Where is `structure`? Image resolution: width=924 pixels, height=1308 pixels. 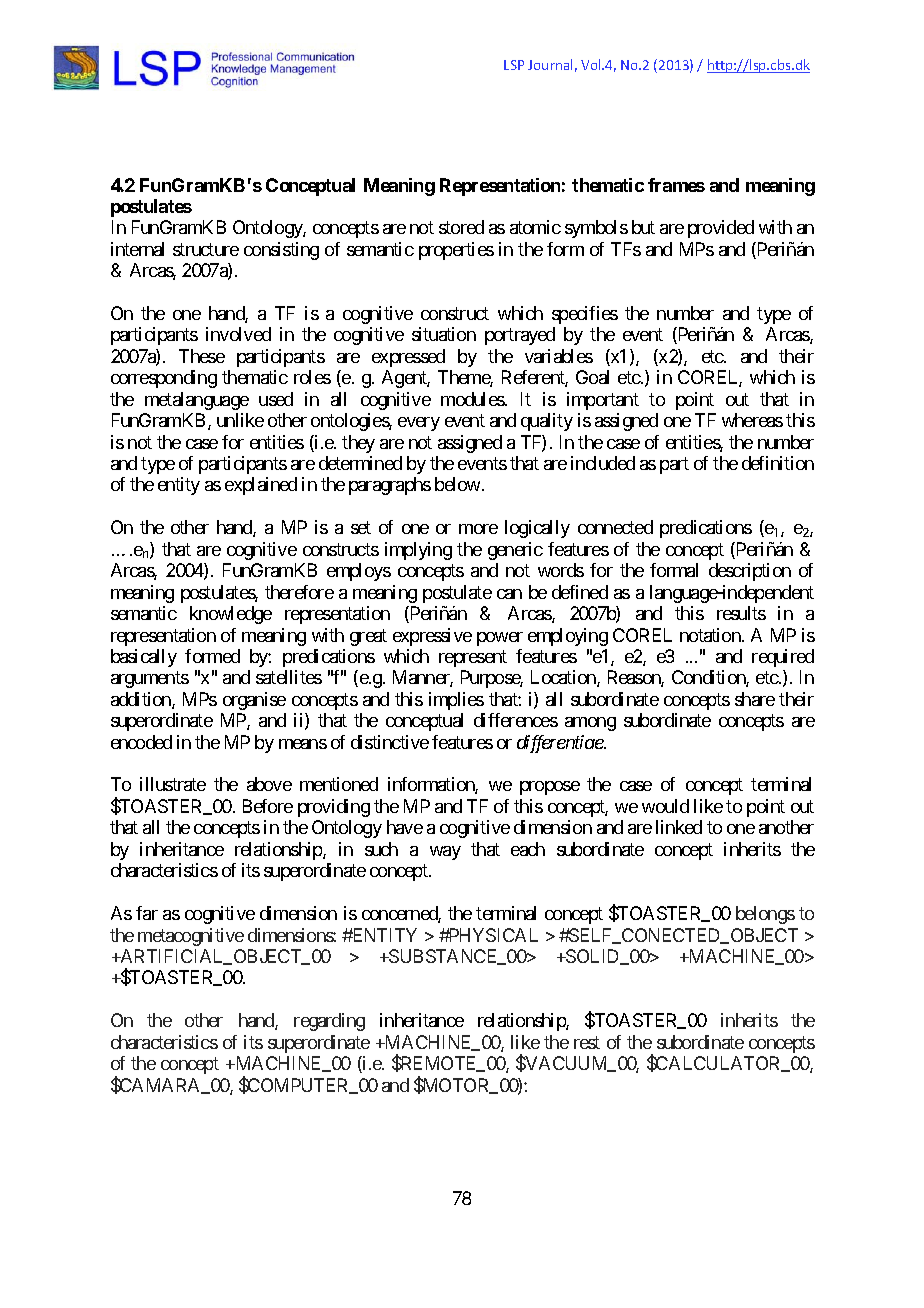
structure is located at coordinates (206, 249).
